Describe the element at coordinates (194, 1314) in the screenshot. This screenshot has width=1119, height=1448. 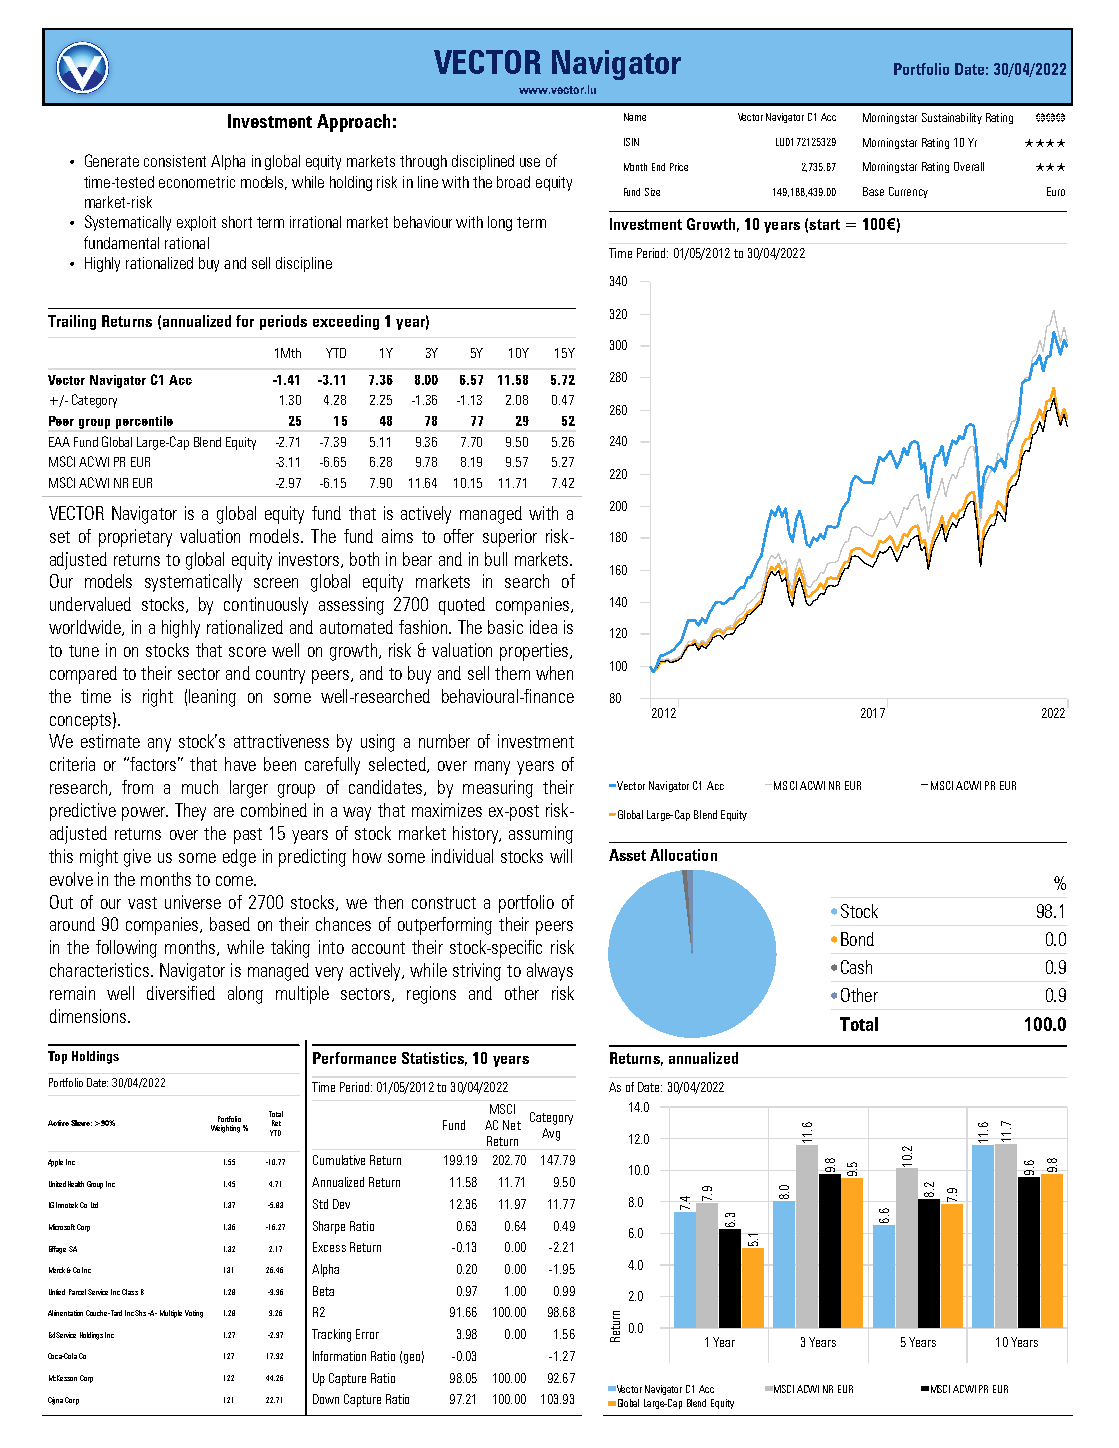
I see `Voting` at that location.
